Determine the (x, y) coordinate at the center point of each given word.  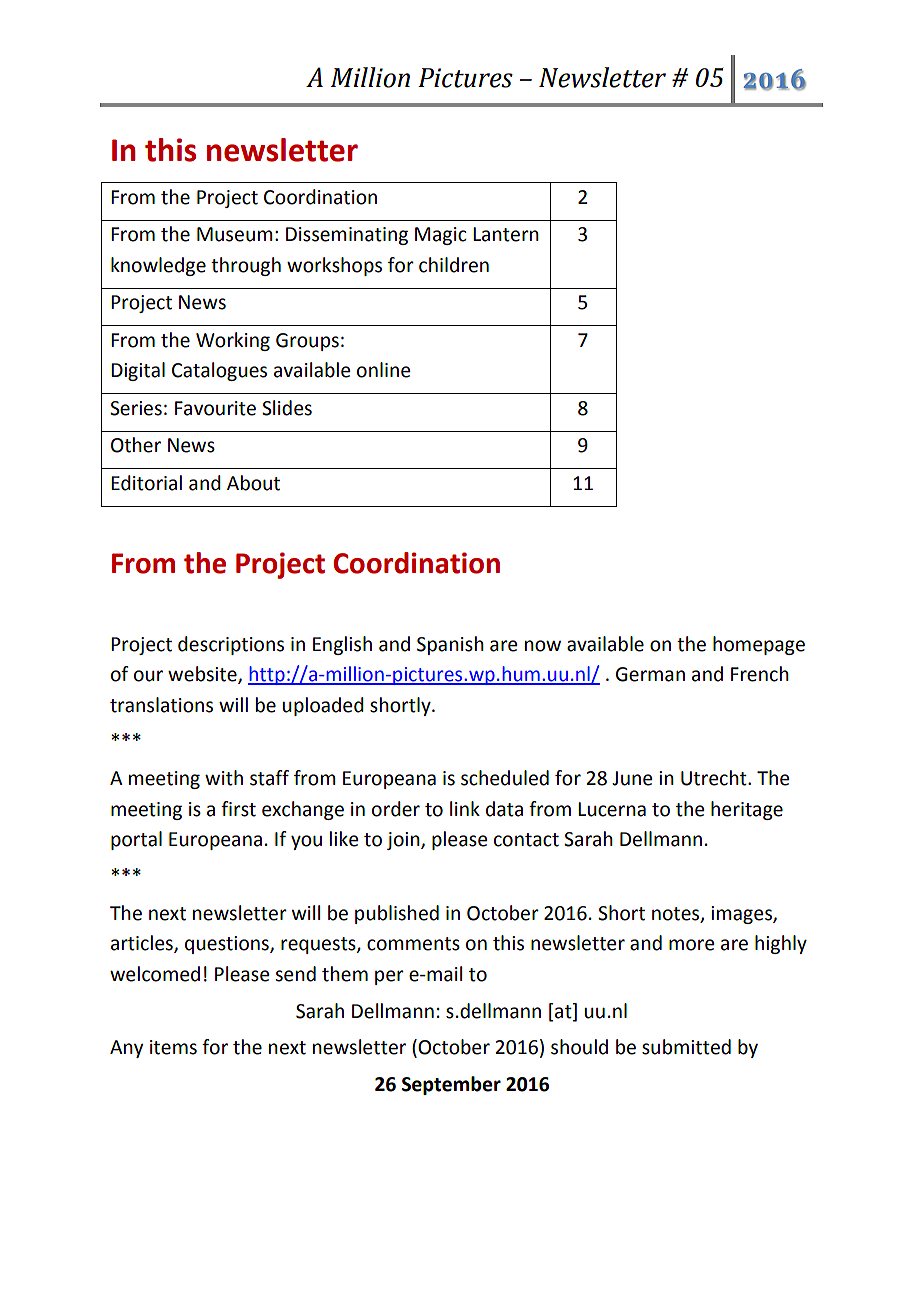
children (454, 265)
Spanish (450, 645)
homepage (759, 645)
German (650, 674)
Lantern (506, 234)
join (404, 841)
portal (136, 840)
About (253, 483)
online (383, 370)
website (203, 675)
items (173, 1047)
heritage (747, 810)
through (246, 266)
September (451, 1085)
